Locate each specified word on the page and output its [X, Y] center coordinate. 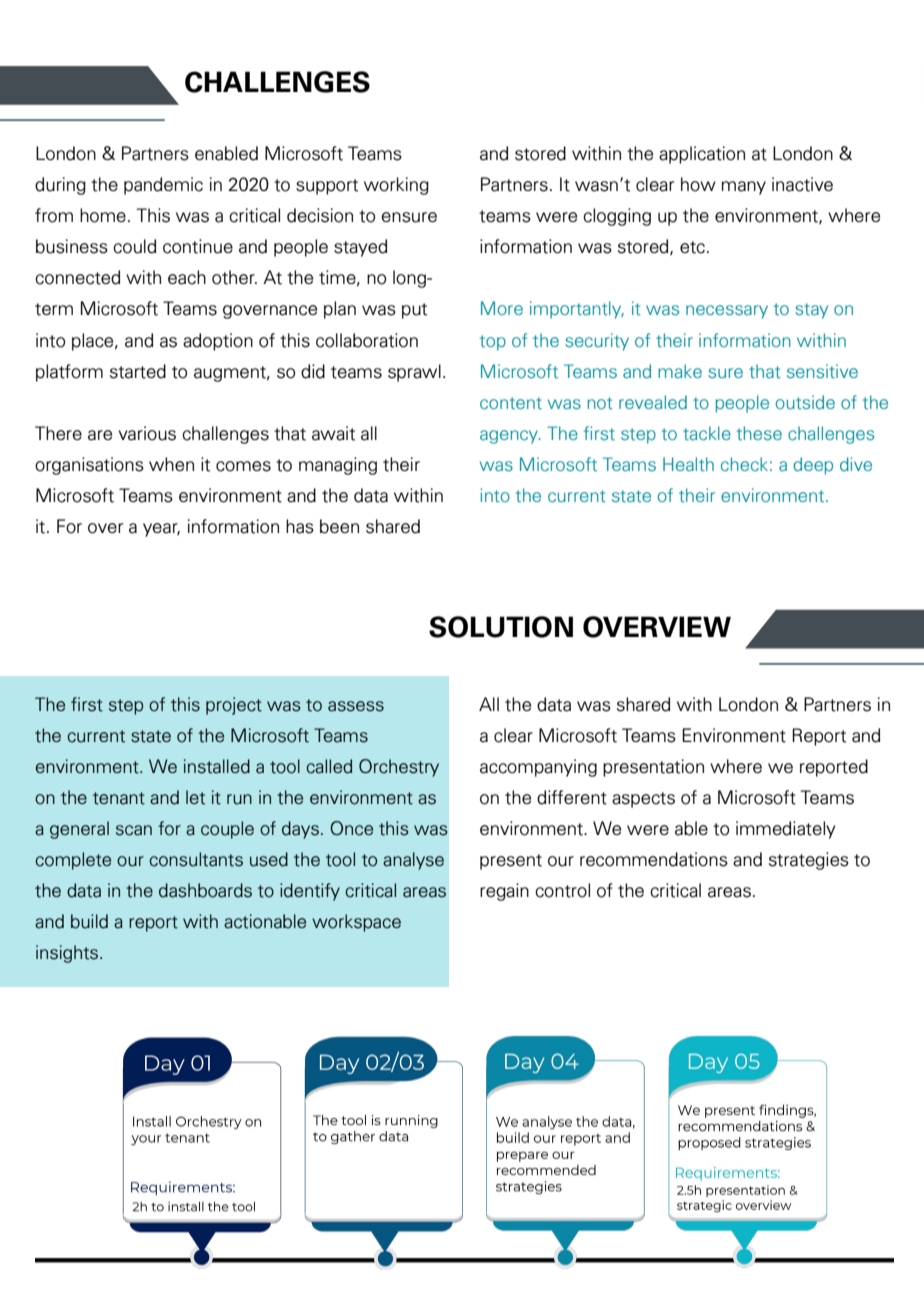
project [234, 706]
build [89, 921]
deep [813, 466]
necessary [727, 312]
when [171, 464]
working [396, 186]
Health [688, 464]
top [493, 343]
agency [510, 437]
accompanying [538, 768]
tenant [119, 798]
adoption [218, 342]
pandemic [163, 186]
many [743, 188]
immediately [786, 830]
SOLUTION [501, 627]
